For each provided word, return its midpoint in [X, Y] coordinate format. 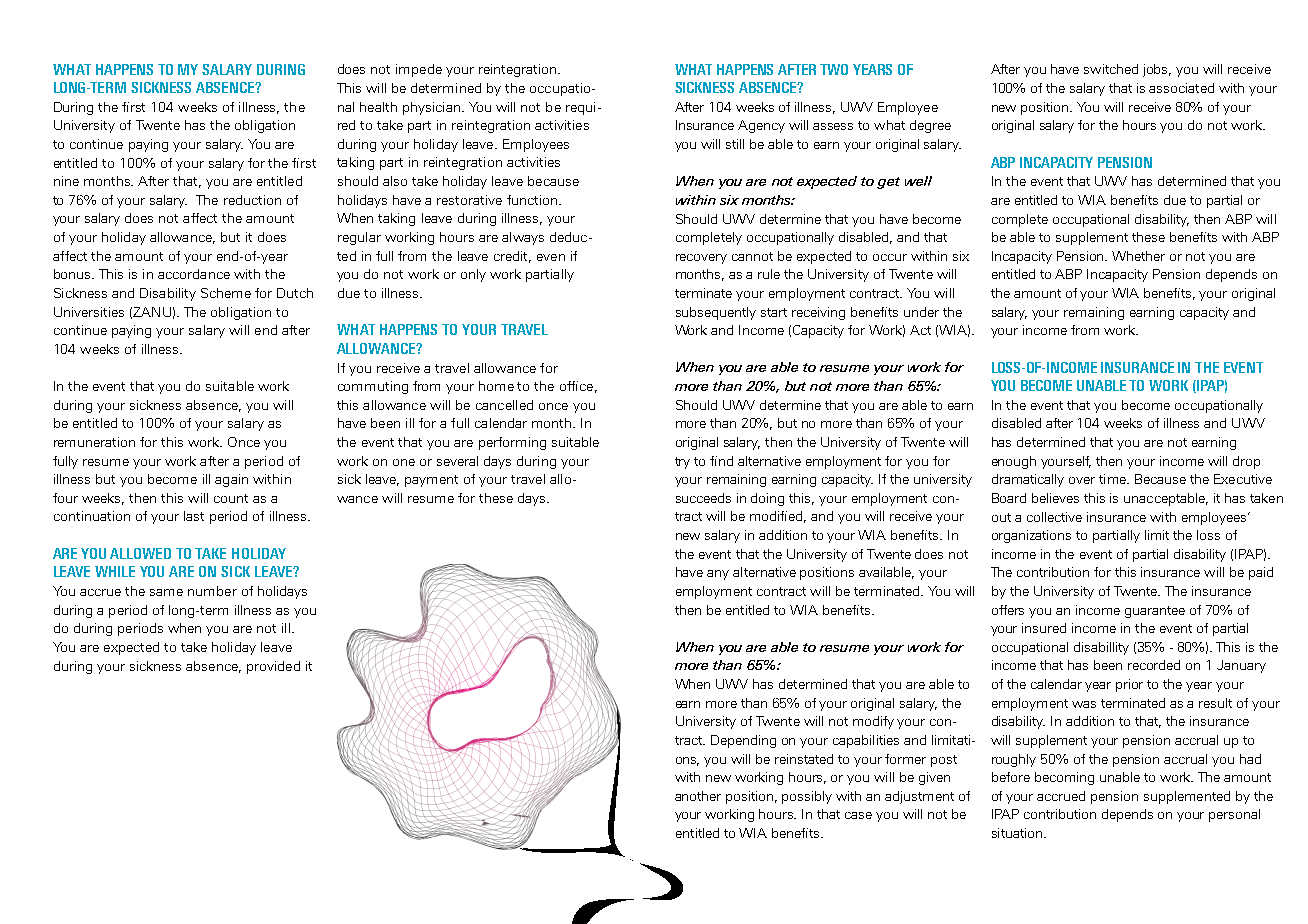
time [1113, 479]
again [231, 480]
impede [419, 70]
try [682, 463]
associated [1181, 88]
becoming [1064, 778]
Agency [761, 126]
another [698, 796]
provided [273, 667]
